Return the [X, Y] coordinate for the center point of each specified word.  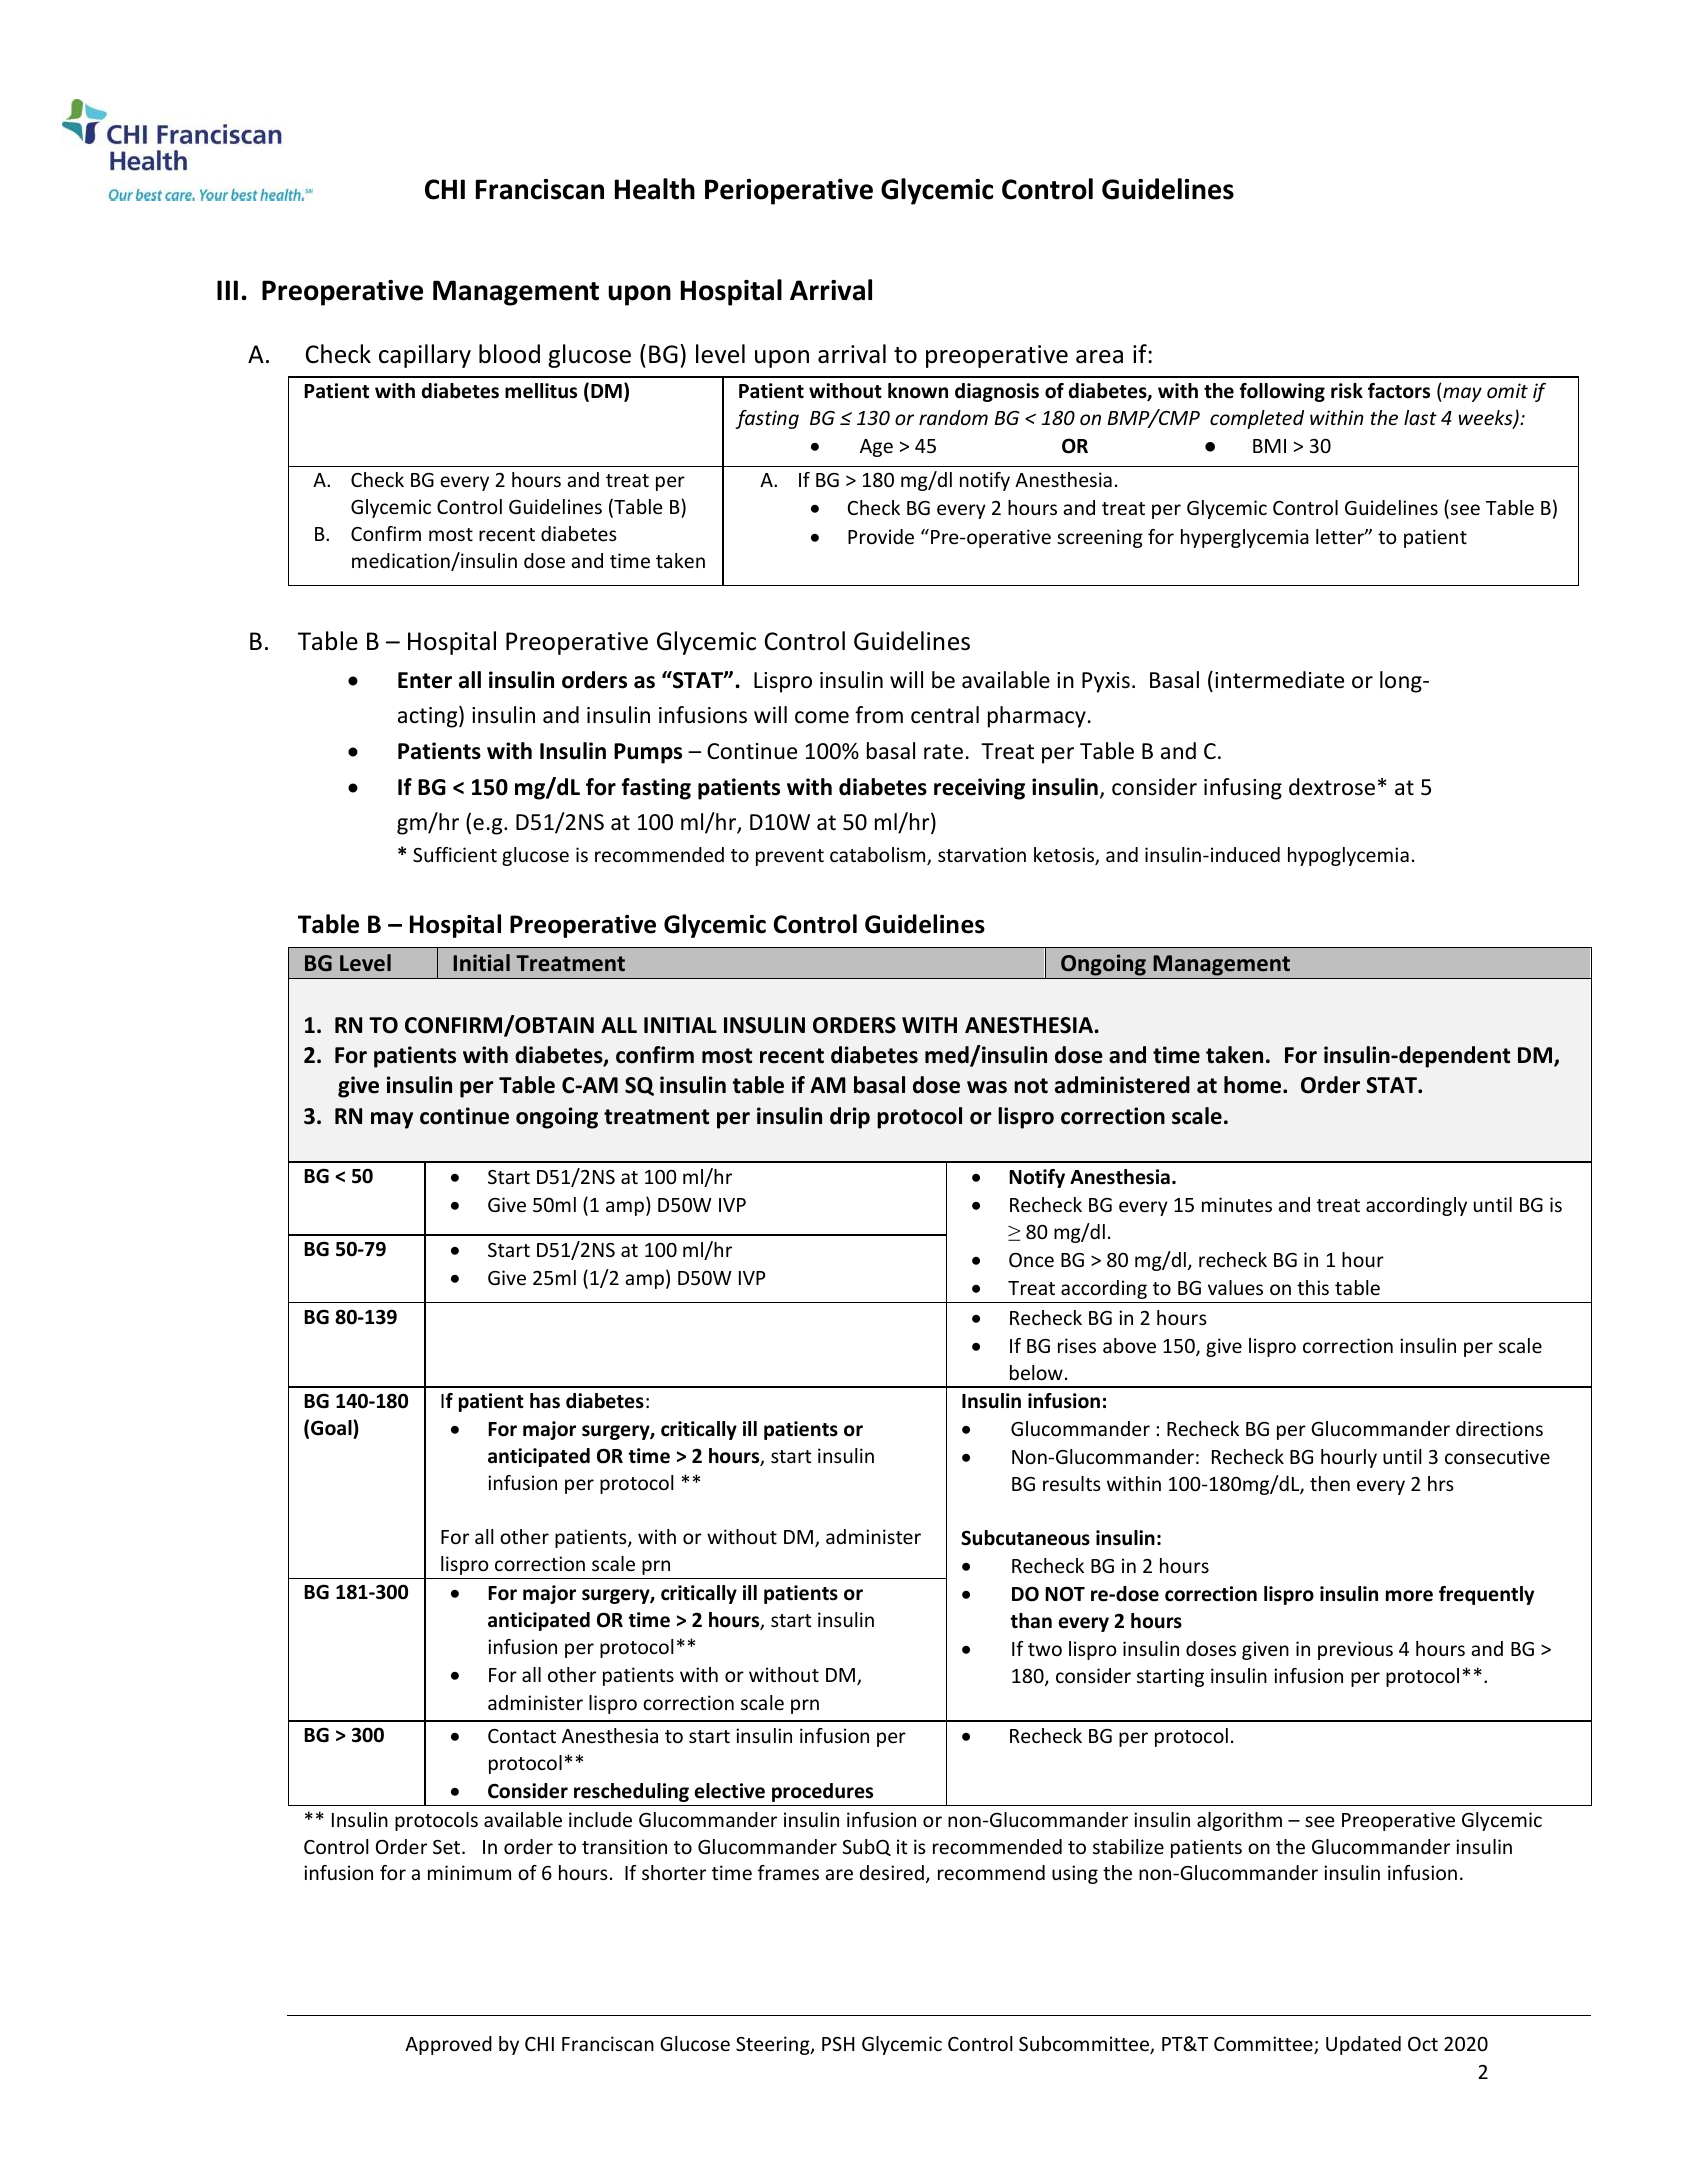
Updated [1363, 2045]
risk [1347, 391]
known [918, 391]
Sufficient [455, 854]
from [879, 715]
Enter [425, 680]
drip [850, 1118]
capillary [425, 356]
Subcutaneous [1025, 1538]
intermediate [1279, 680]
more [1409, 1596]
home [1254, 1085]
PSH [838, 2044]
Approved [448, 2045]
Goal [332, 1428]
